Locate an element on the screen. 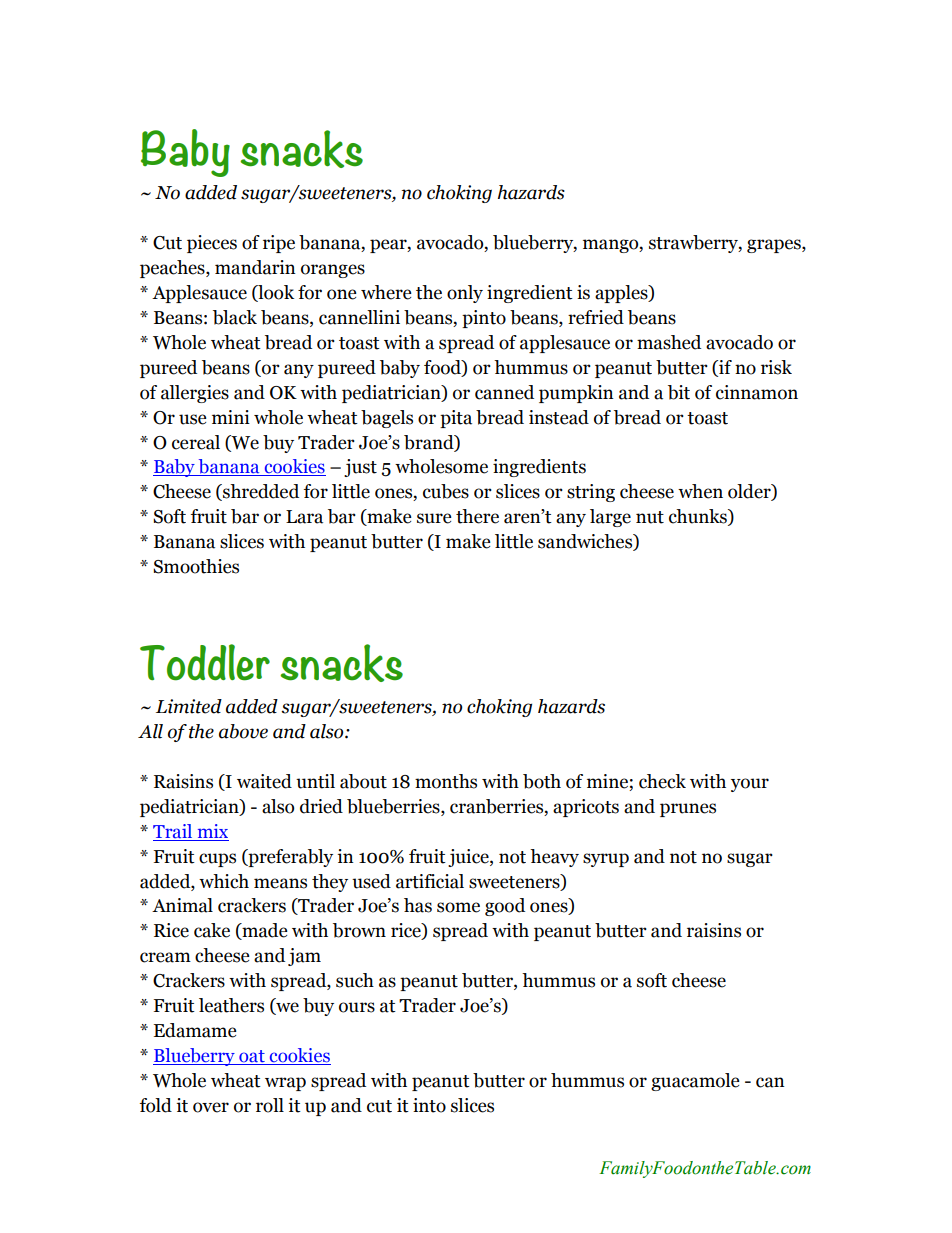 Image resolution: width=952 pixels, height=1233 pixels. check is located at coordinates (662, 781).
